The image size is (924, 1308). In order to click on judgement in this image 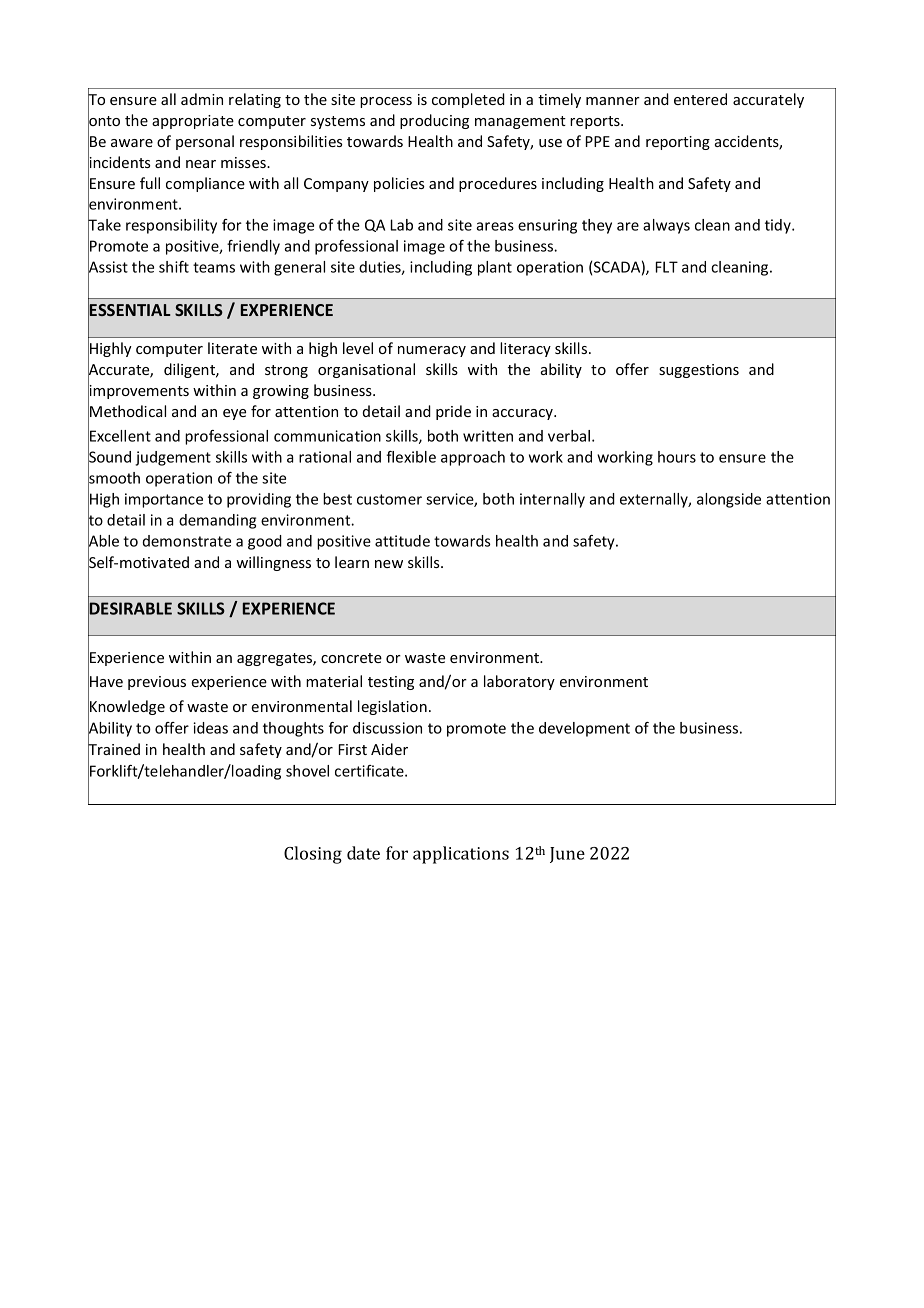, I will do `click(173, 458)`.
